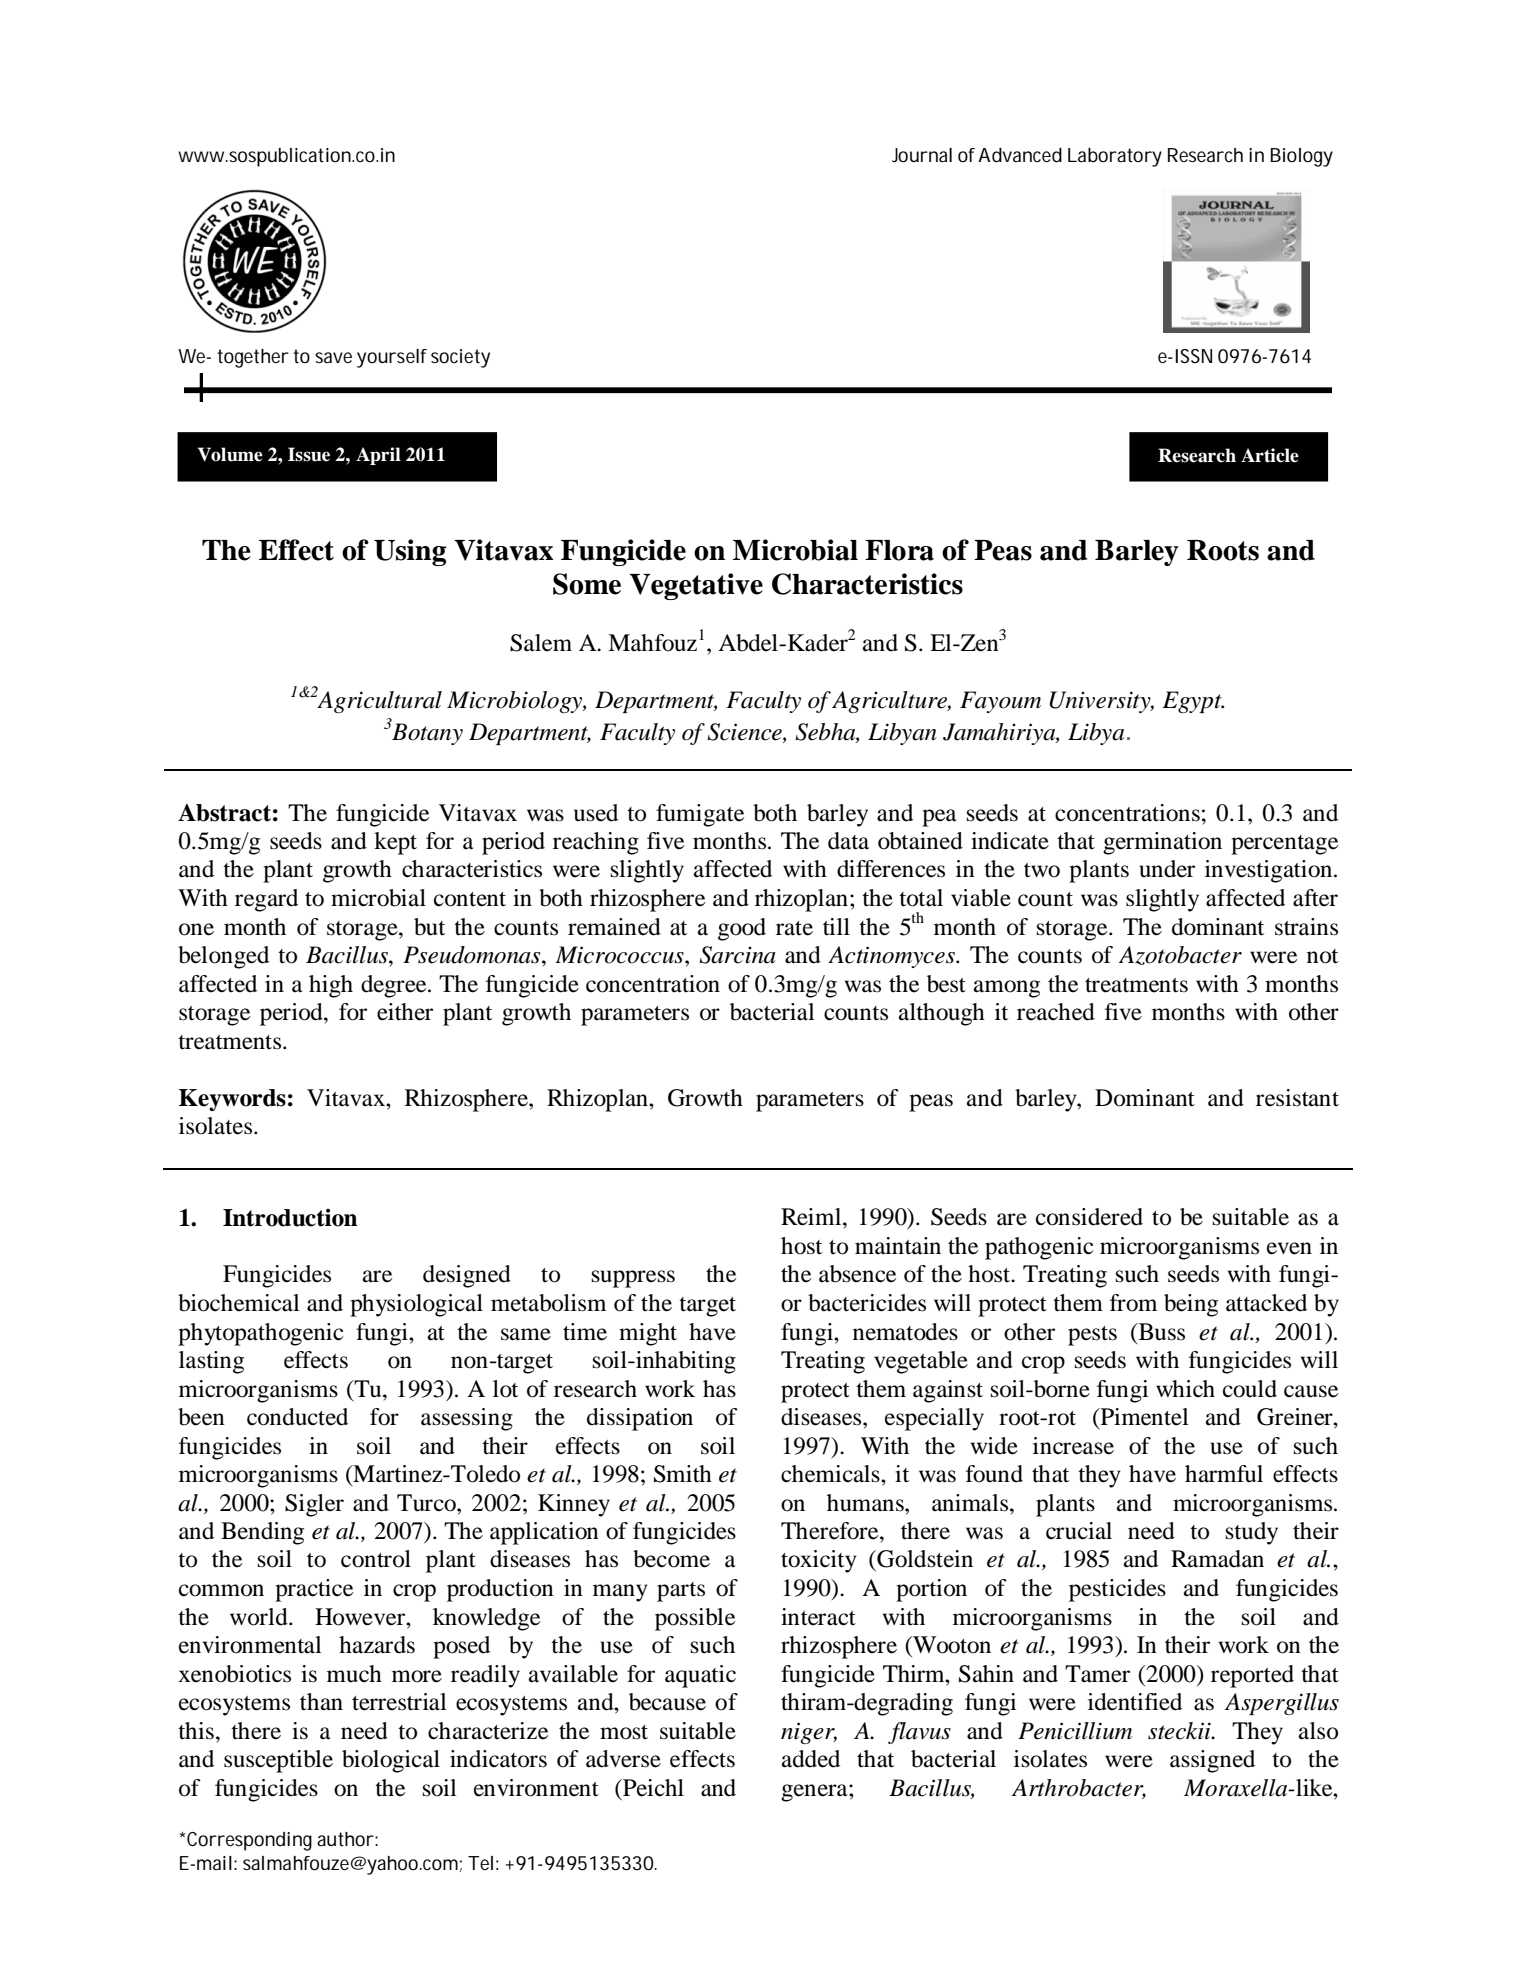 This page has width=1517, height=1963. What do you see at coordinates (922, 155) in the page?
I see `Journal` at bounding box center [922, 155].
